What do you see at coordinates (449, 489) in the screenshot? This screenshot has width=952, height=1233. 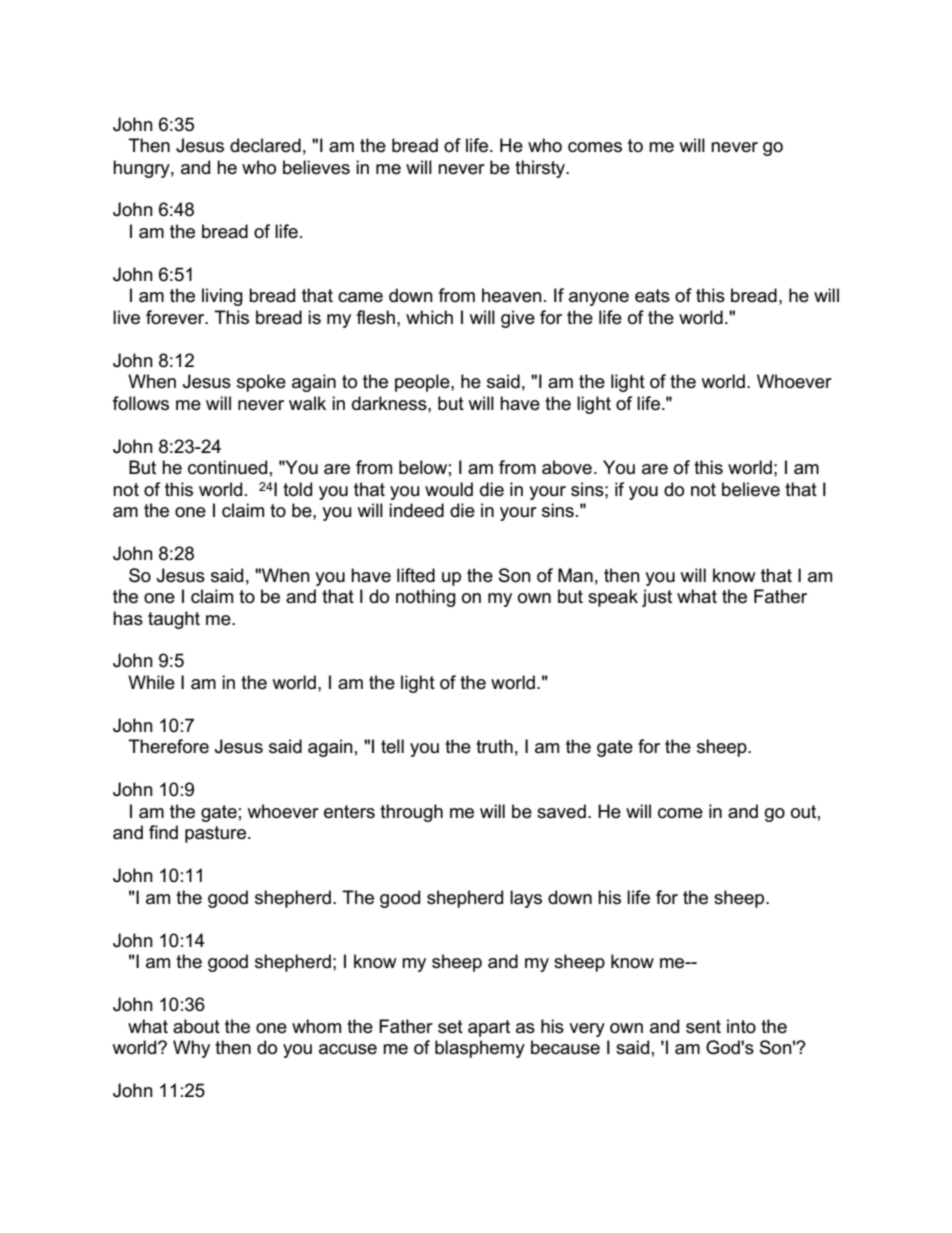 I see `would` at bounding box center [449, 489].
